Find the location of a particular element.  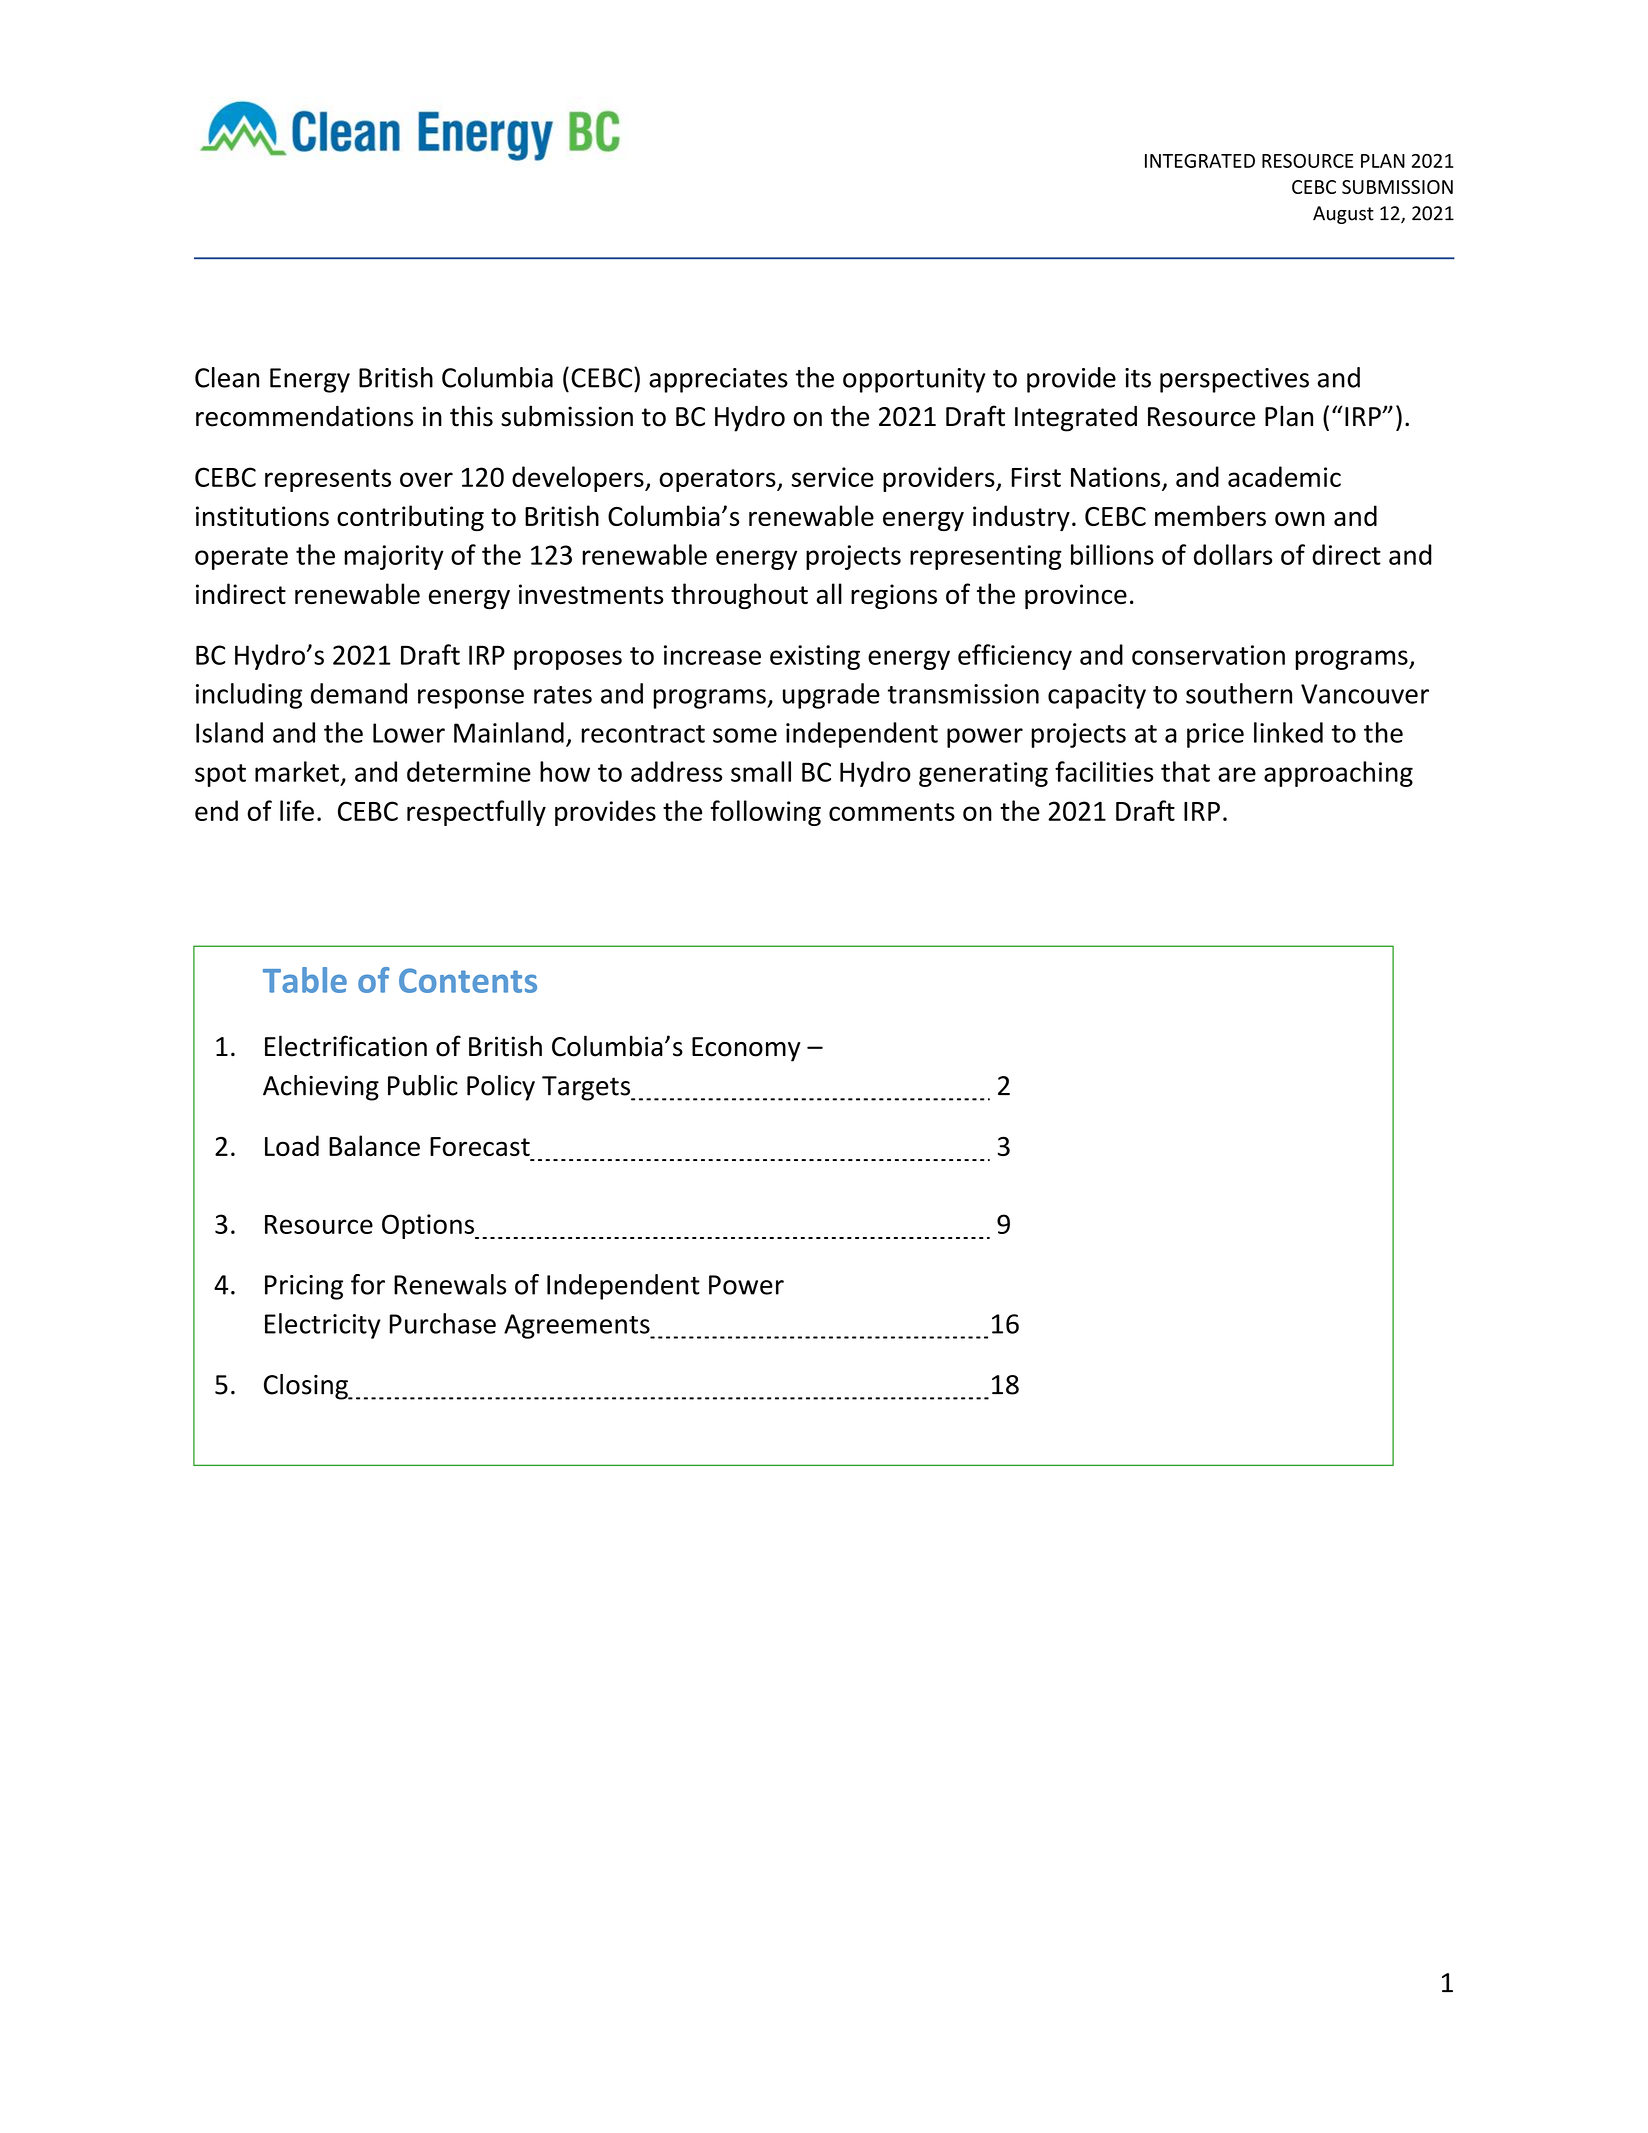

following is located at coordinates (765, 813).
